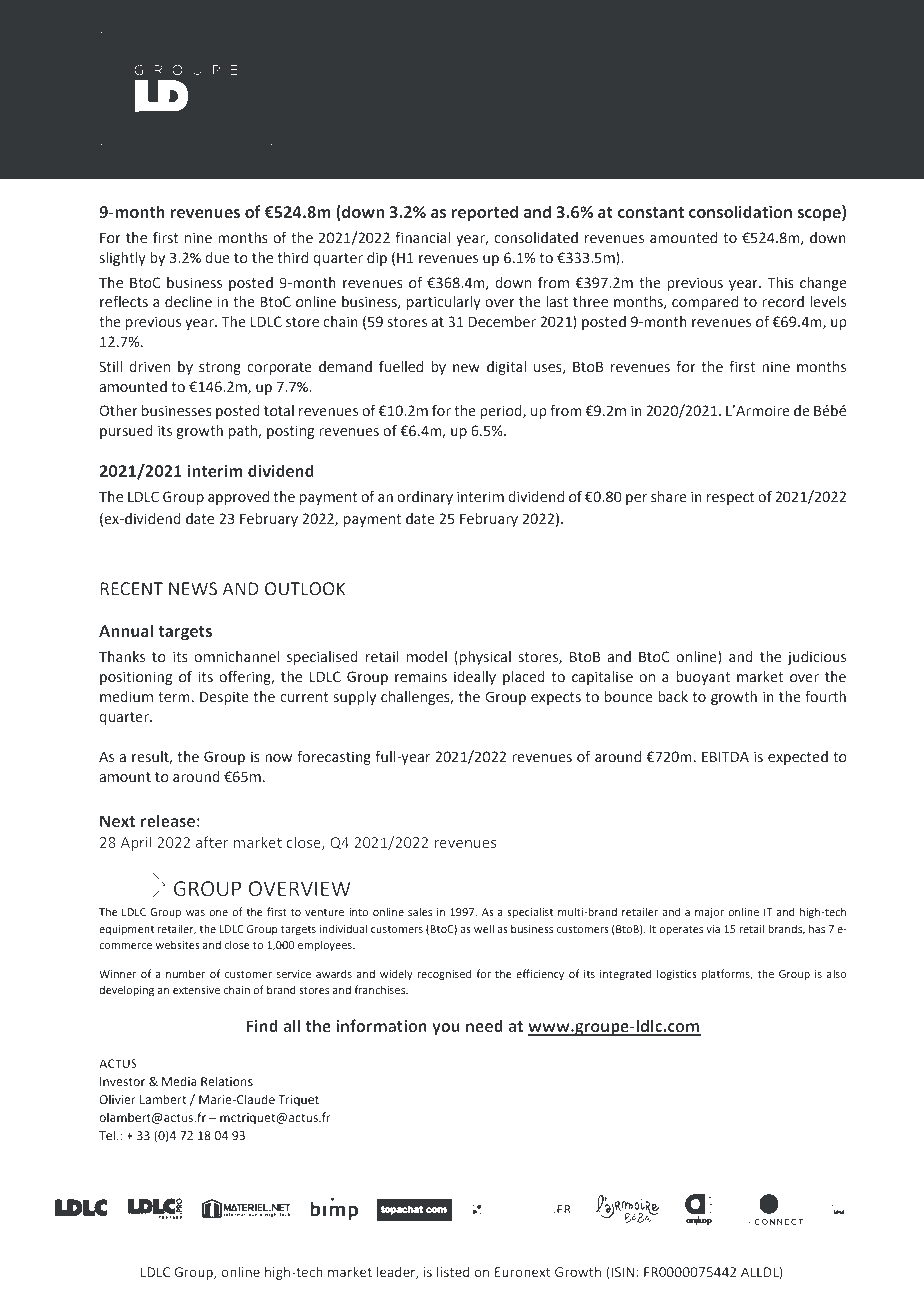 The width and height of the screenshot is (924, 1308). Describe the element at coordinates (238, 498) in the screenshot. I see `approved` at that location.
